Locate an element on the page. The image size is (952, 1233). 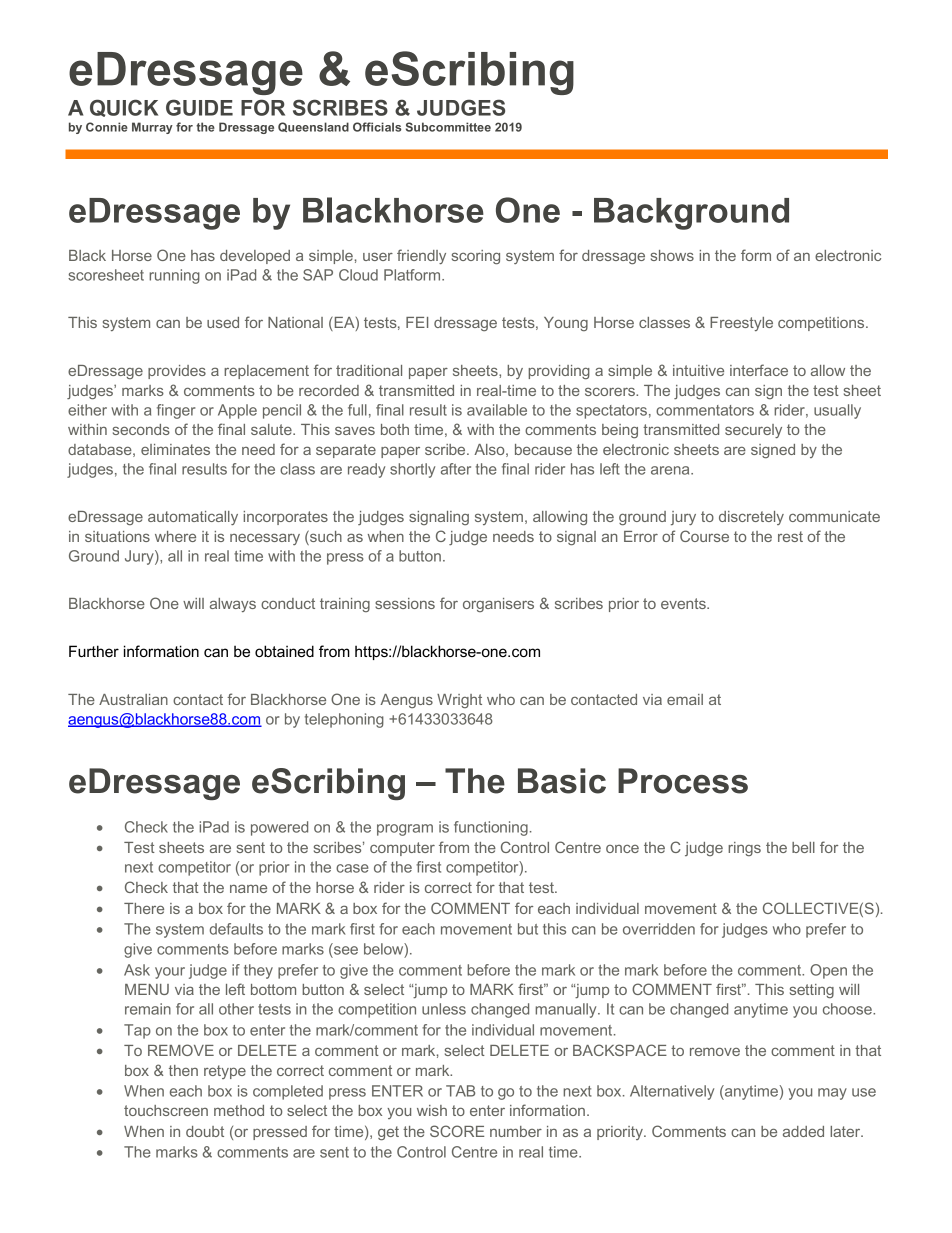
after is located at coordinates (456, 469).
